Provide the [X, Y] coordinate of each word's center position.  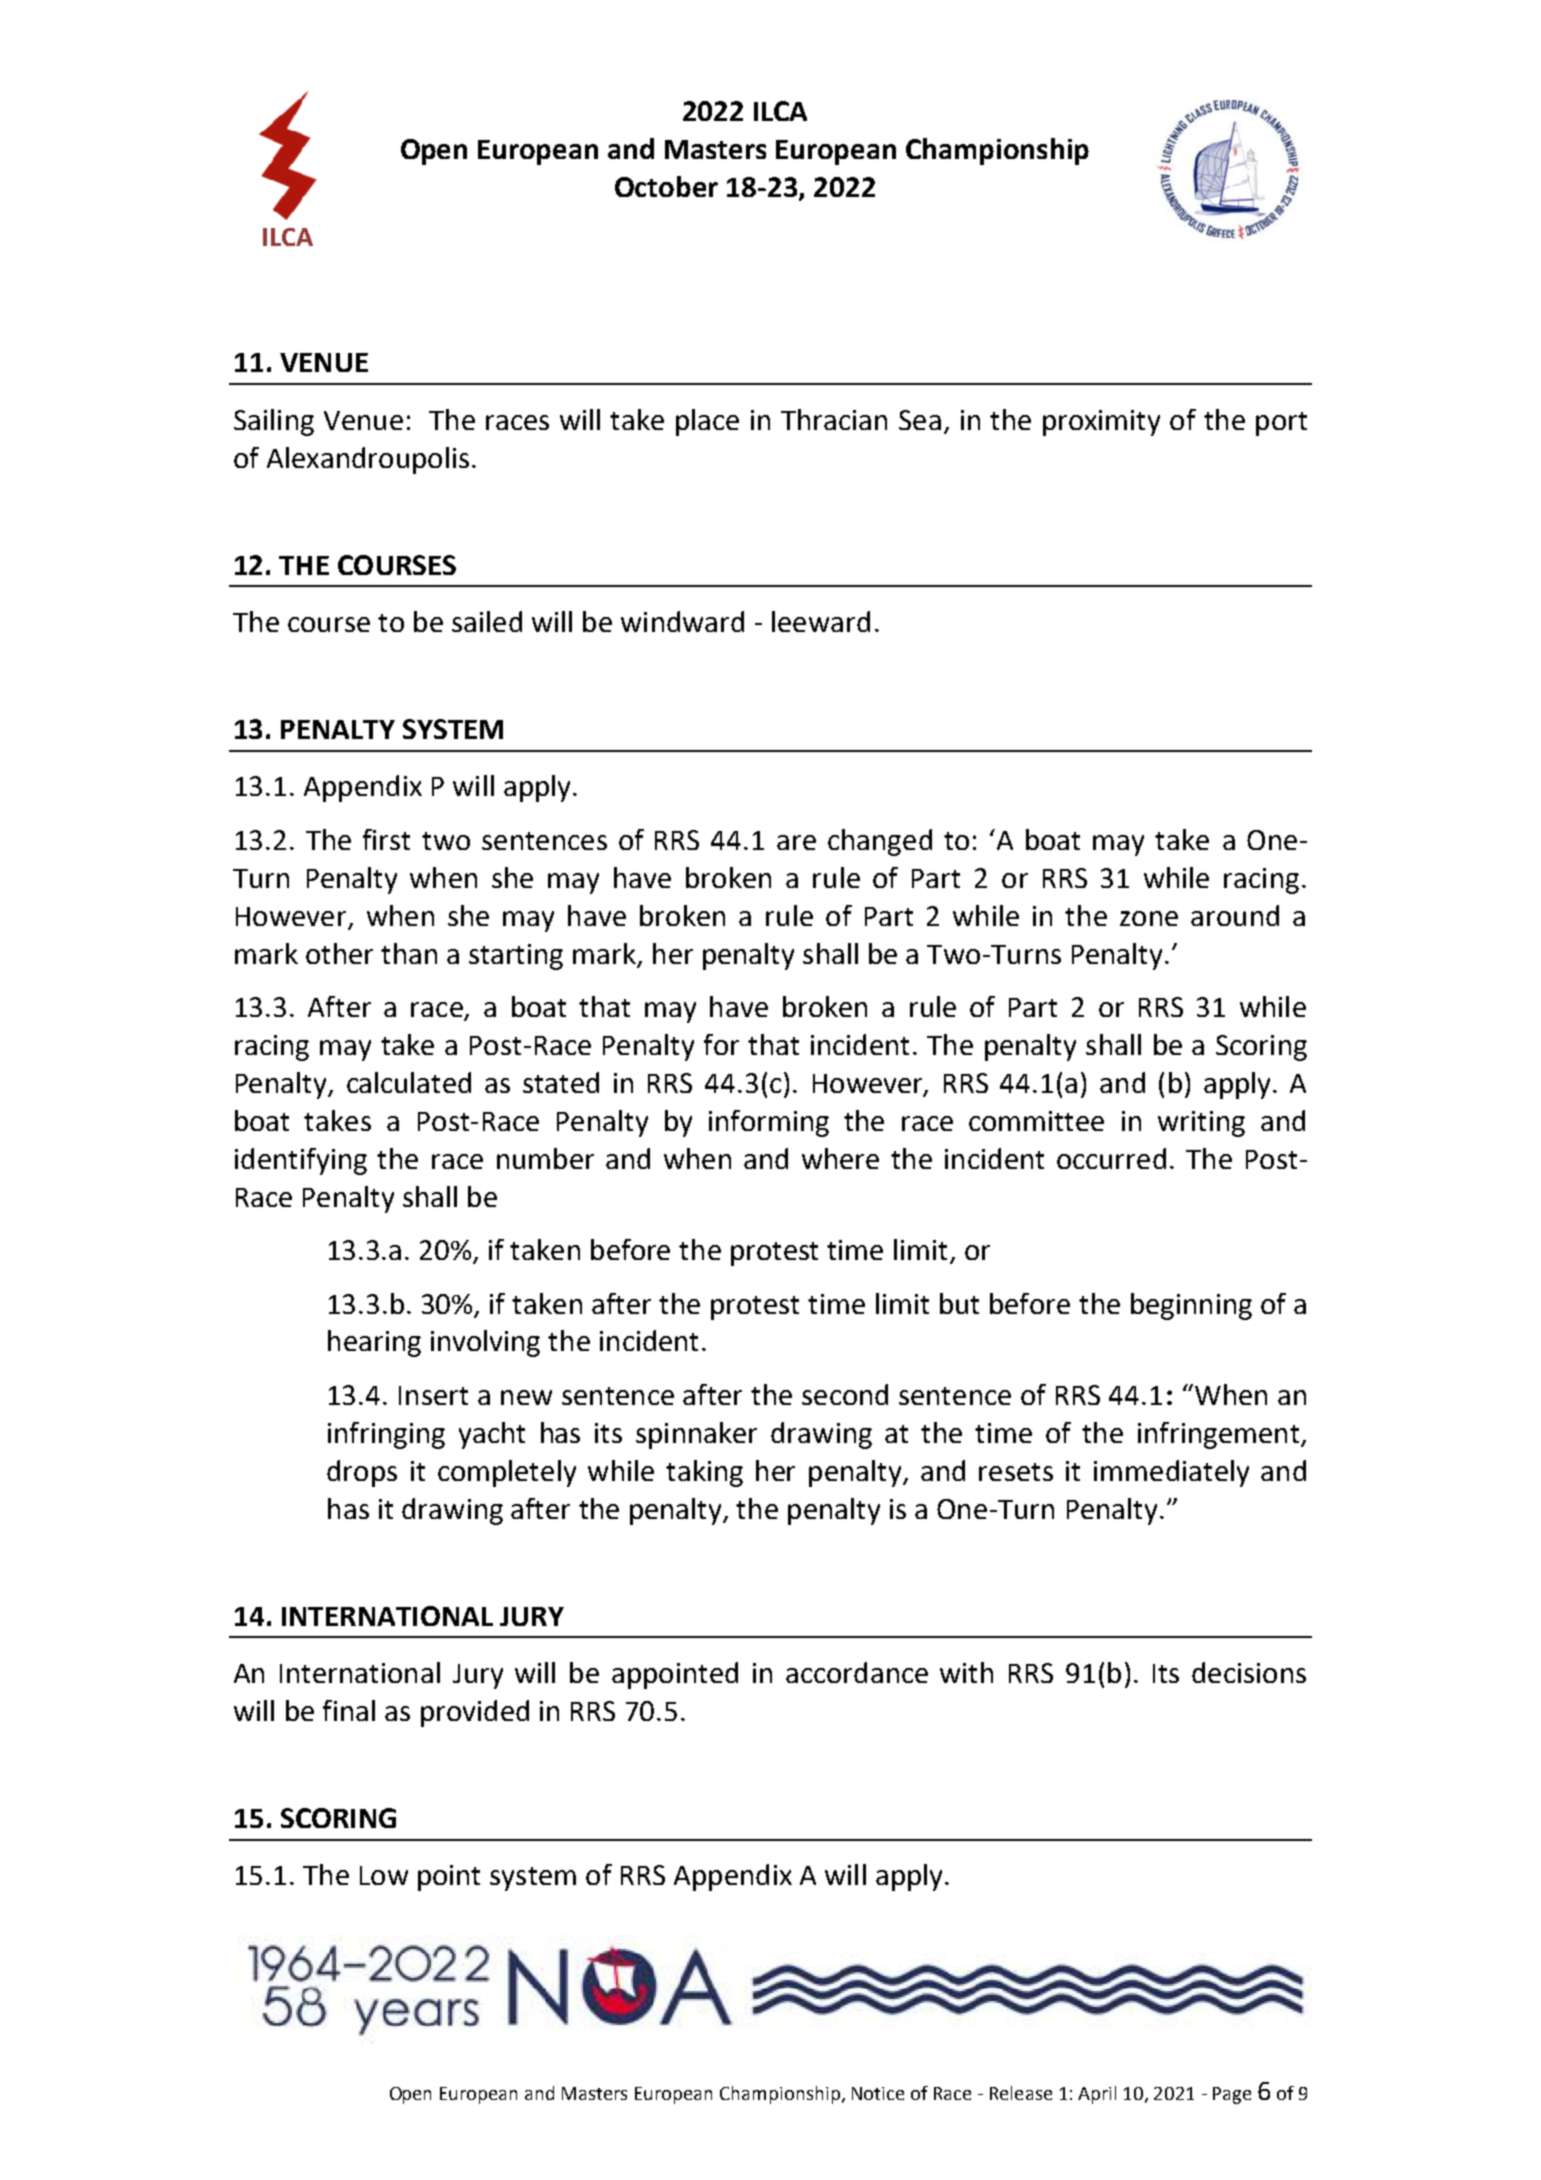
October [666, 186]
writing [1201, 1124]
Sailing [274, 422]
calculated [409, 1082]
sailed [487, 621]
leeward [821, 621]
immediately [1171, 1473]
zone [1149, 918]
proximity [1101, 423]
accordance [857, 1672]
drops [362, 1473]
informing [769, 1123]
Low [384, 1875]
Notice [878, 2093]
